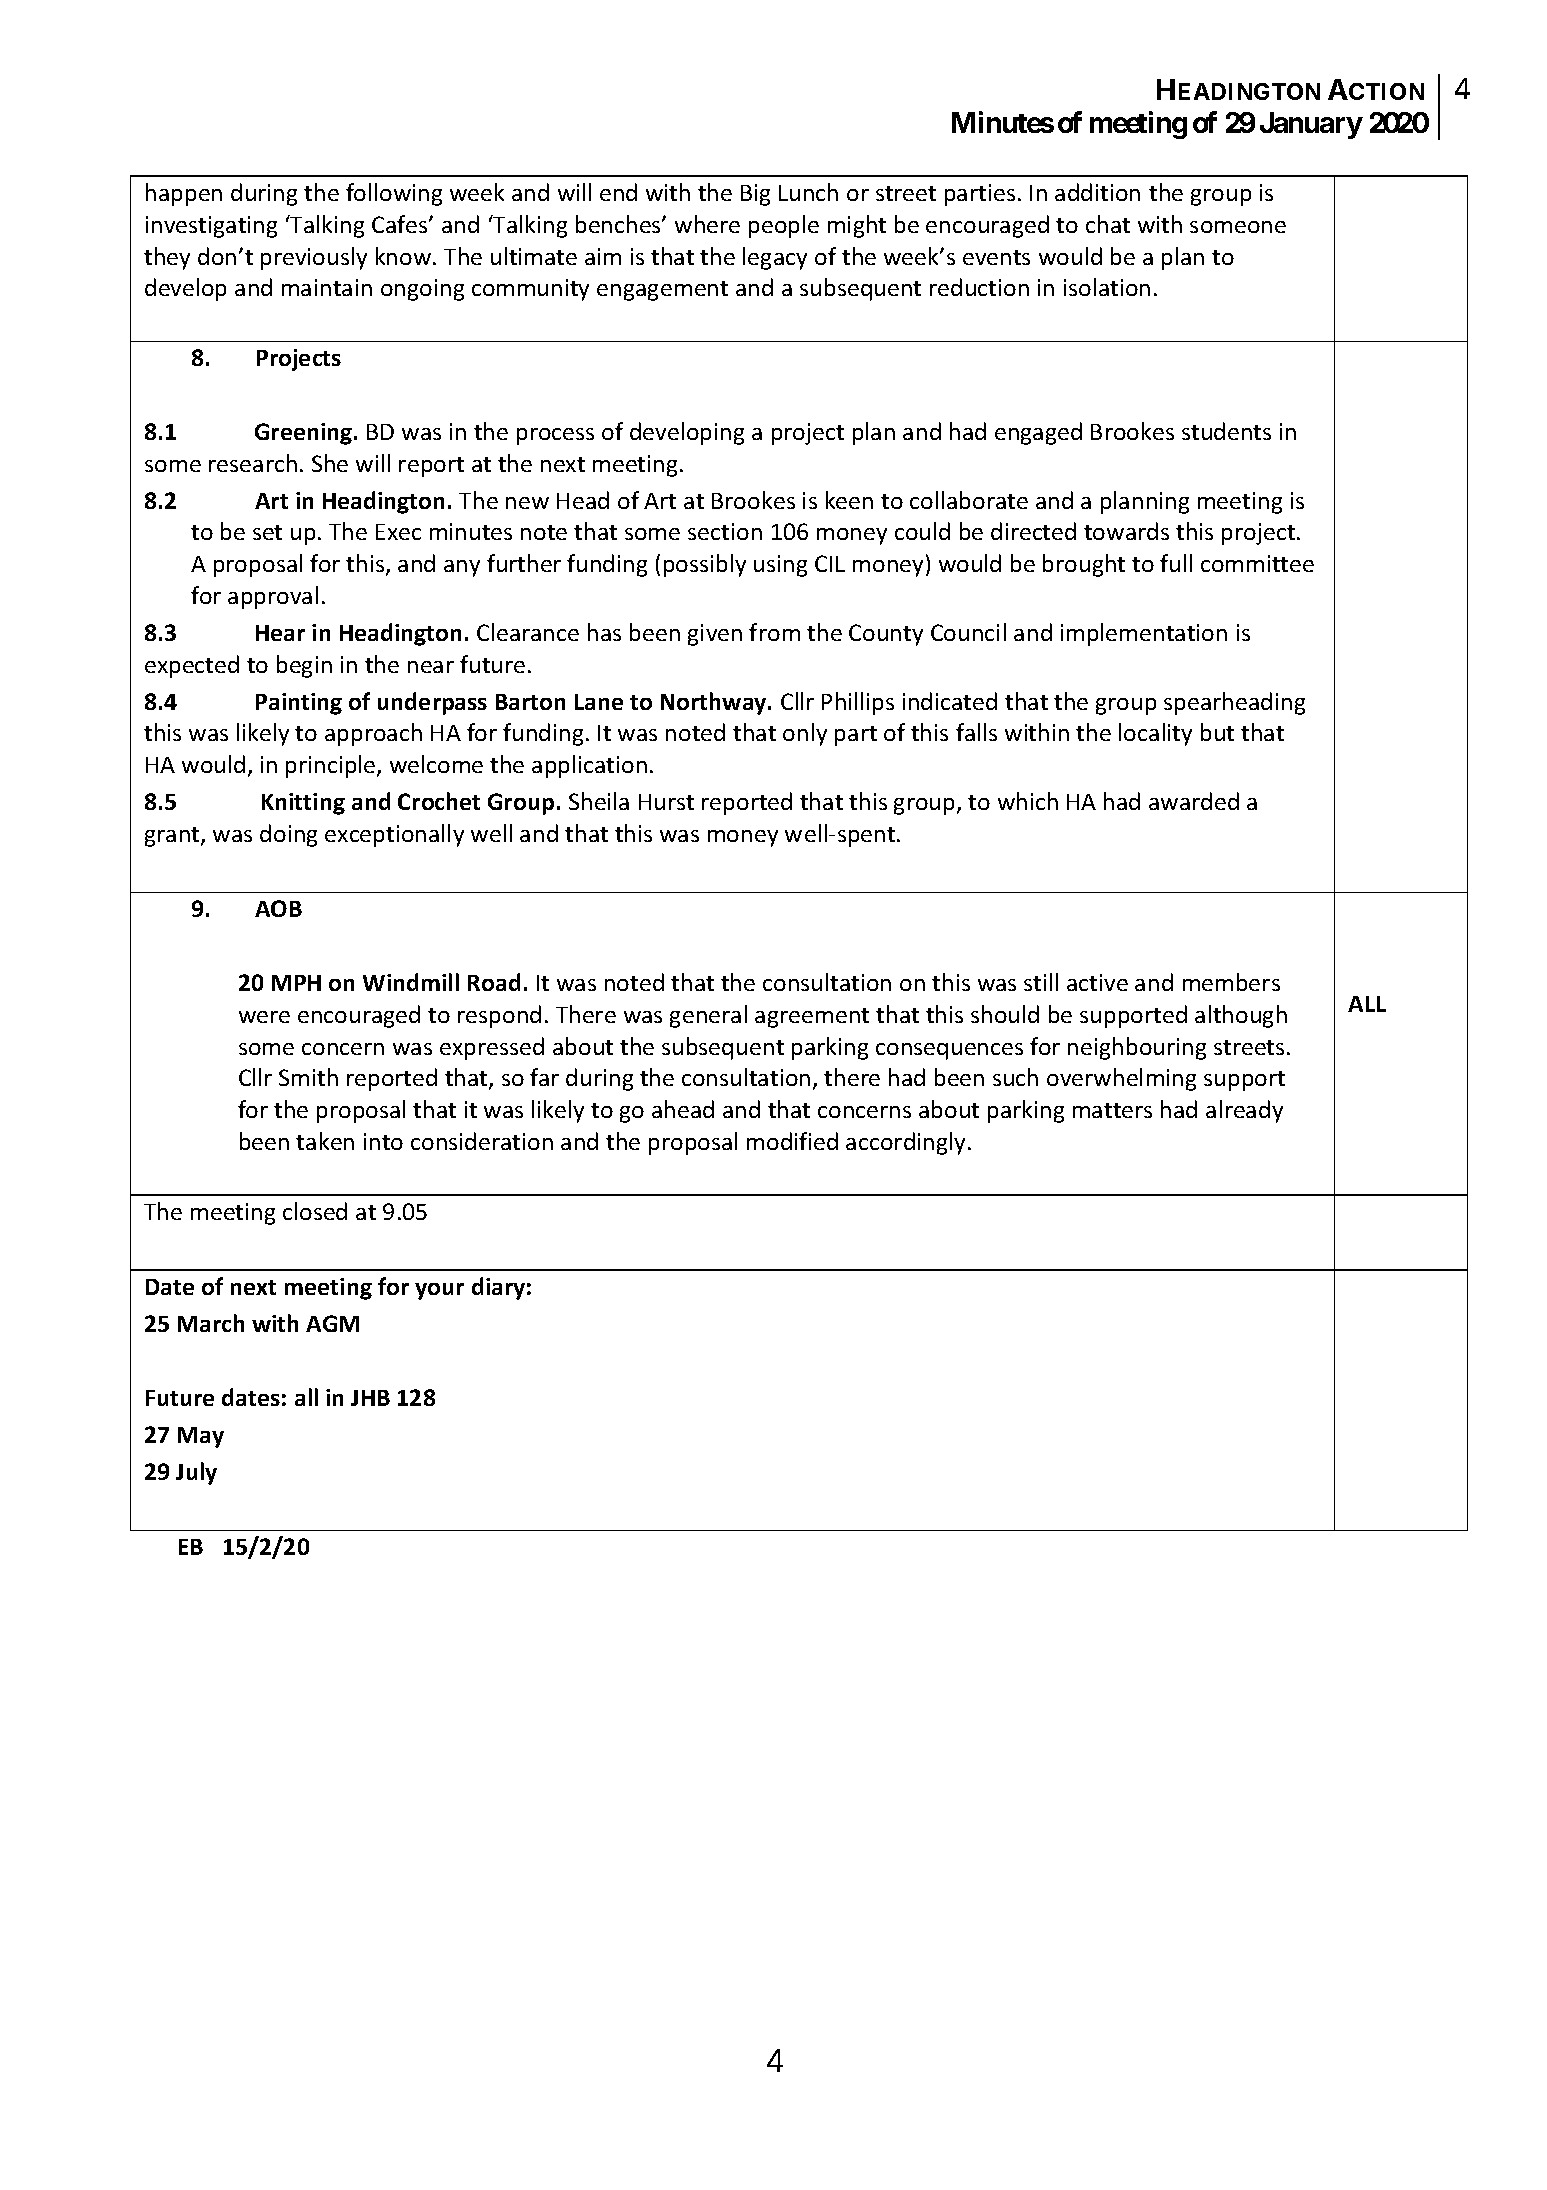  I want to click on Hurst, so click(666, 802).
